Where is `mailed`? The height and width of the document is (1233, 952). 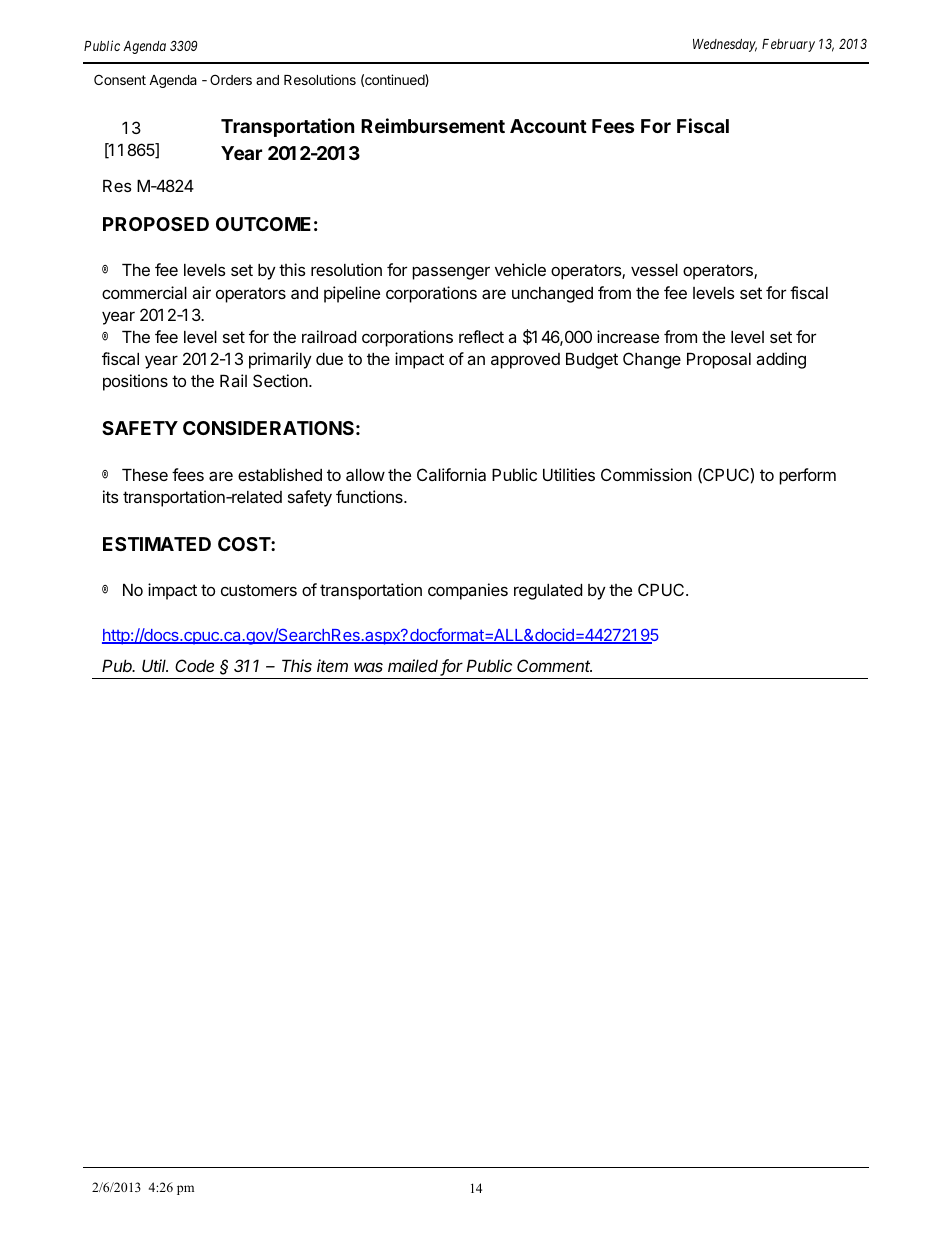 mailed is located at coordinates (414, 667).
